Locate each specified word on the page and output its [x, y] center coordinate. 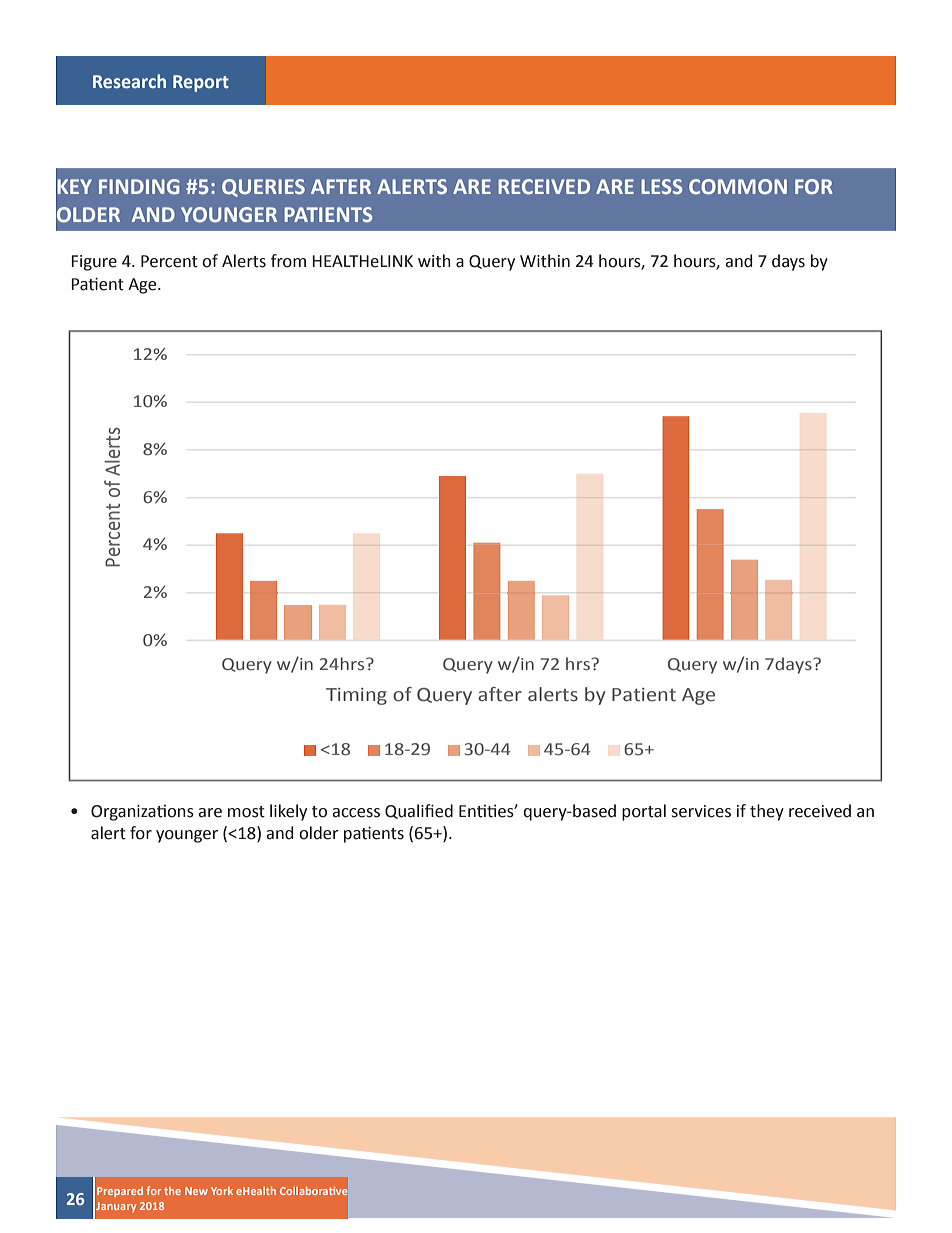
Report [201, 83]
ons [180, 813]
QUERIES [263, 188]
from [288, 261]
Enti [472, 811]
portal [644, 812]
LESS [661, 186]
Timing [356, 696]
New [196, 1191]
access [356, 813]
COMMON [738, 187]
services [701, 811]
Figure [94, 263]
